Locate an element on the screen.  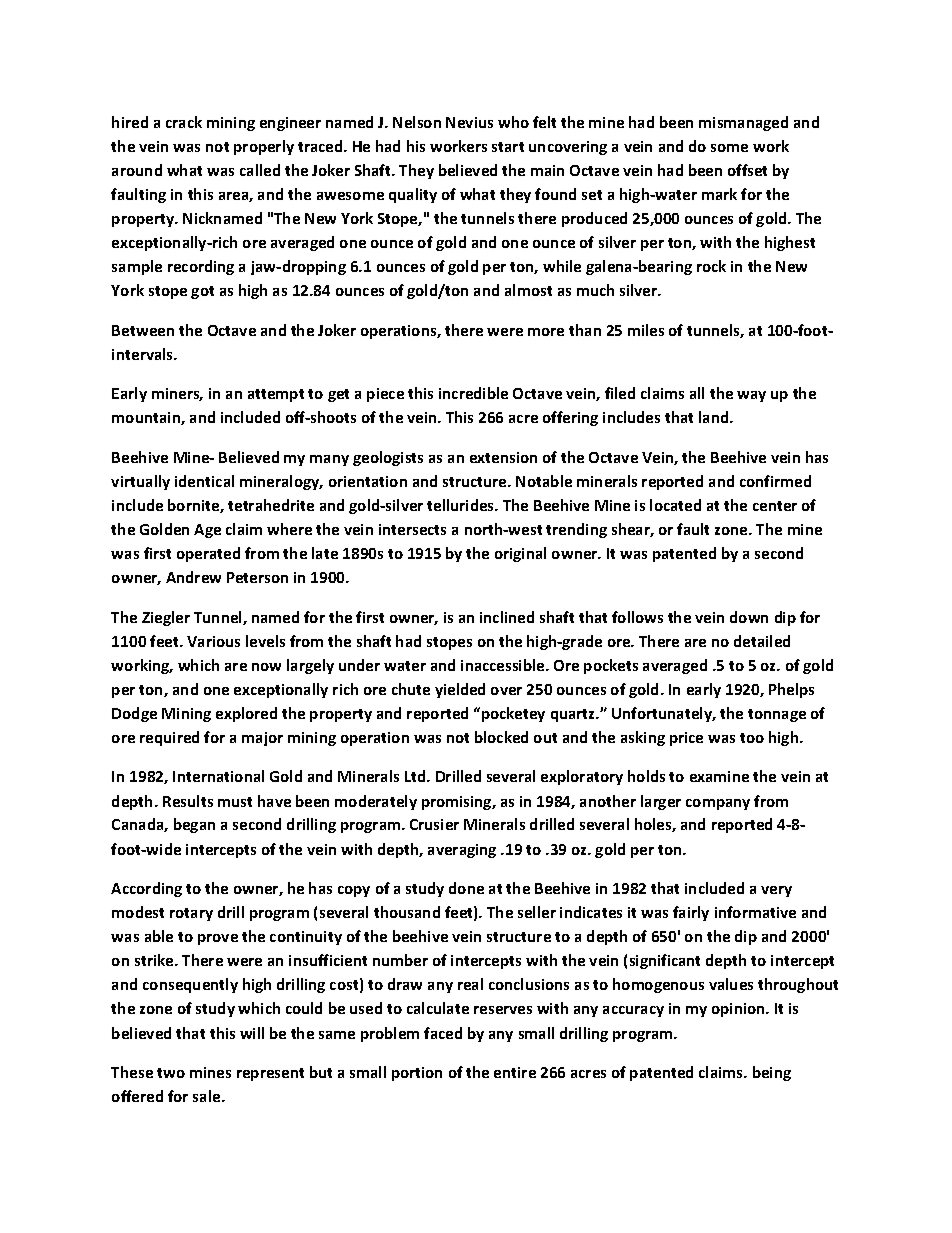
blocked is located at coordinates (501, 737).
